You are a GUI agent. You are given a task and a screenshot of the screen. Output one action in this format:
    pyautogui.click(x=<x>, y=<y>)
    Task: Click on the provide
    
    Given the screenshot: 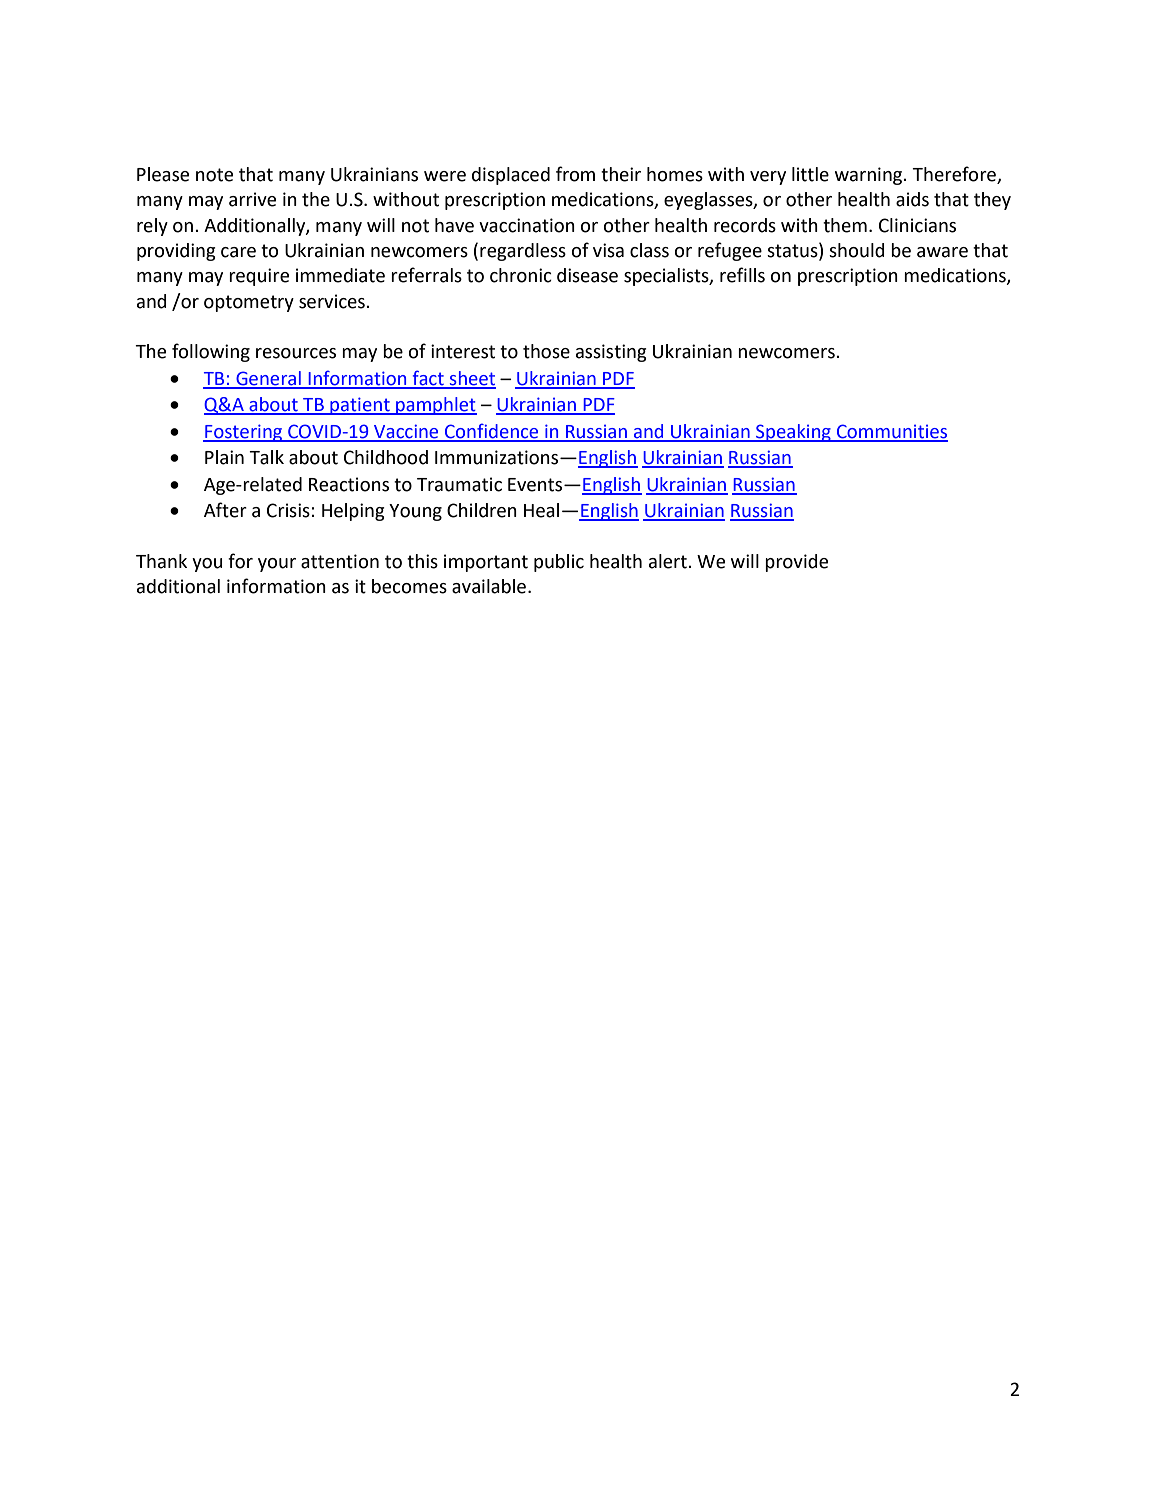 What is the action you would take?
    pyautogui.click(x=796, y=563)
